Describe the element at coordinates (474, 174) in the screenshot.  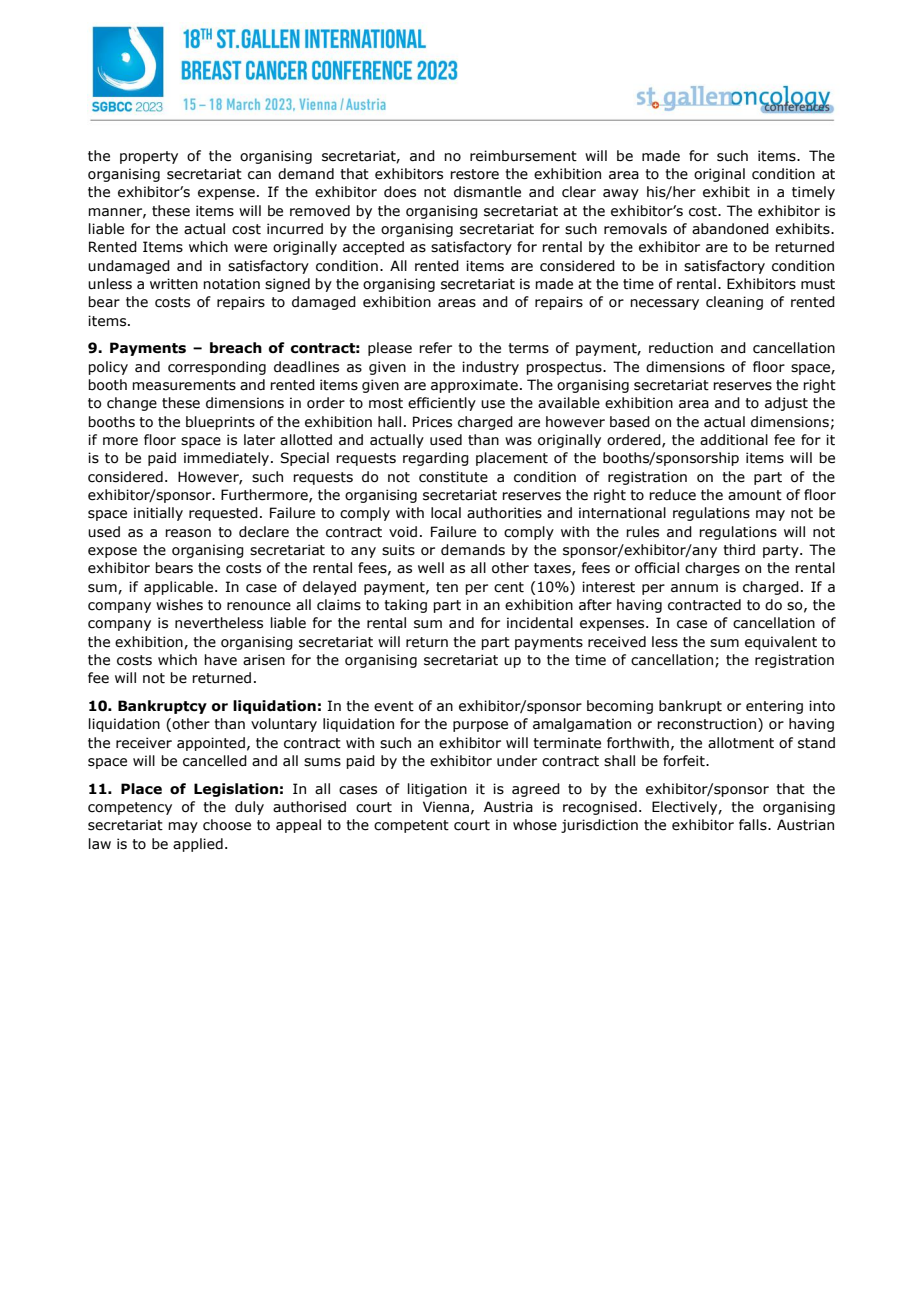
I see `restore` at that location.
